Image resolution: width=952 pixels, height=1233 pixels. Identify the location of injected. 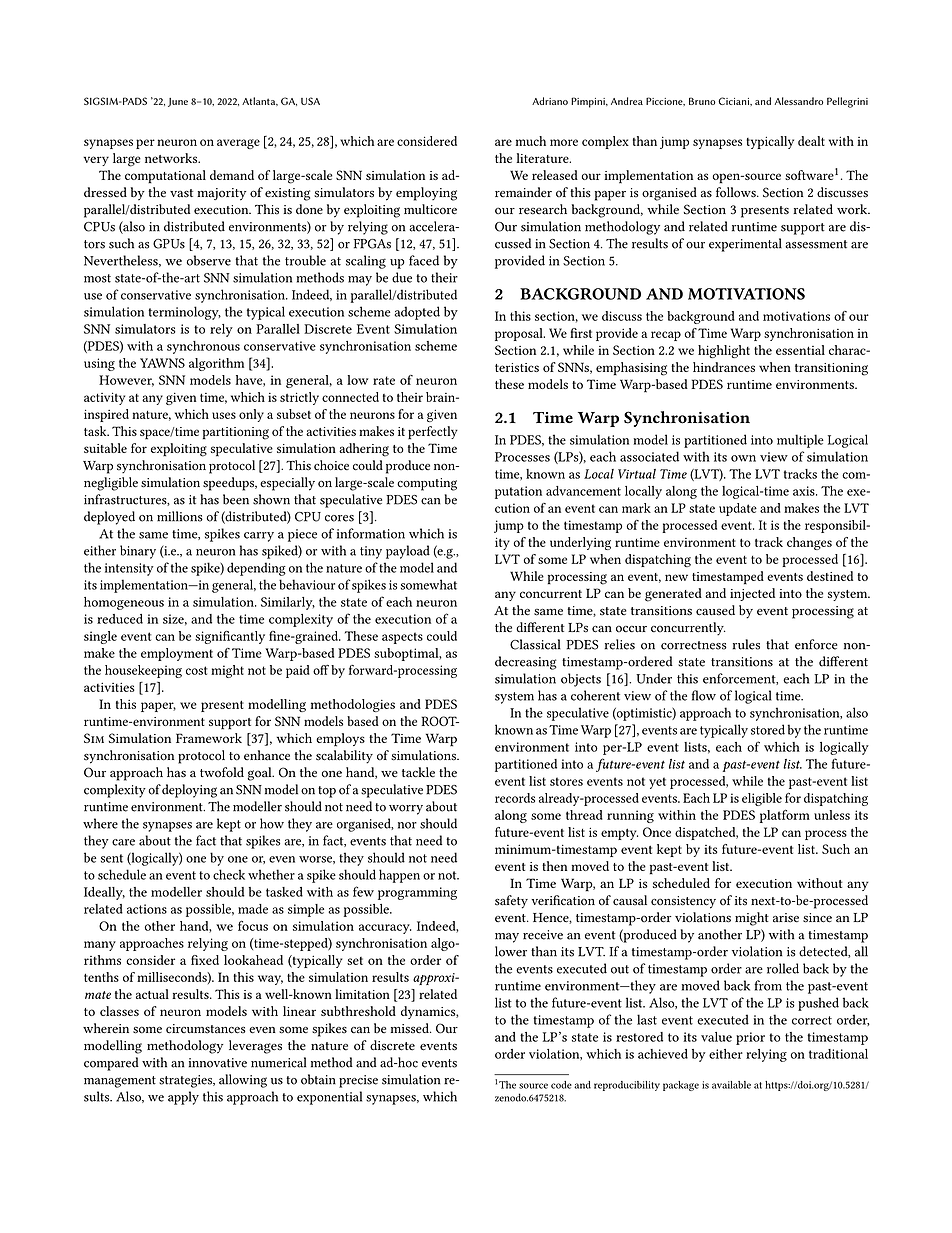
(752, 594).
